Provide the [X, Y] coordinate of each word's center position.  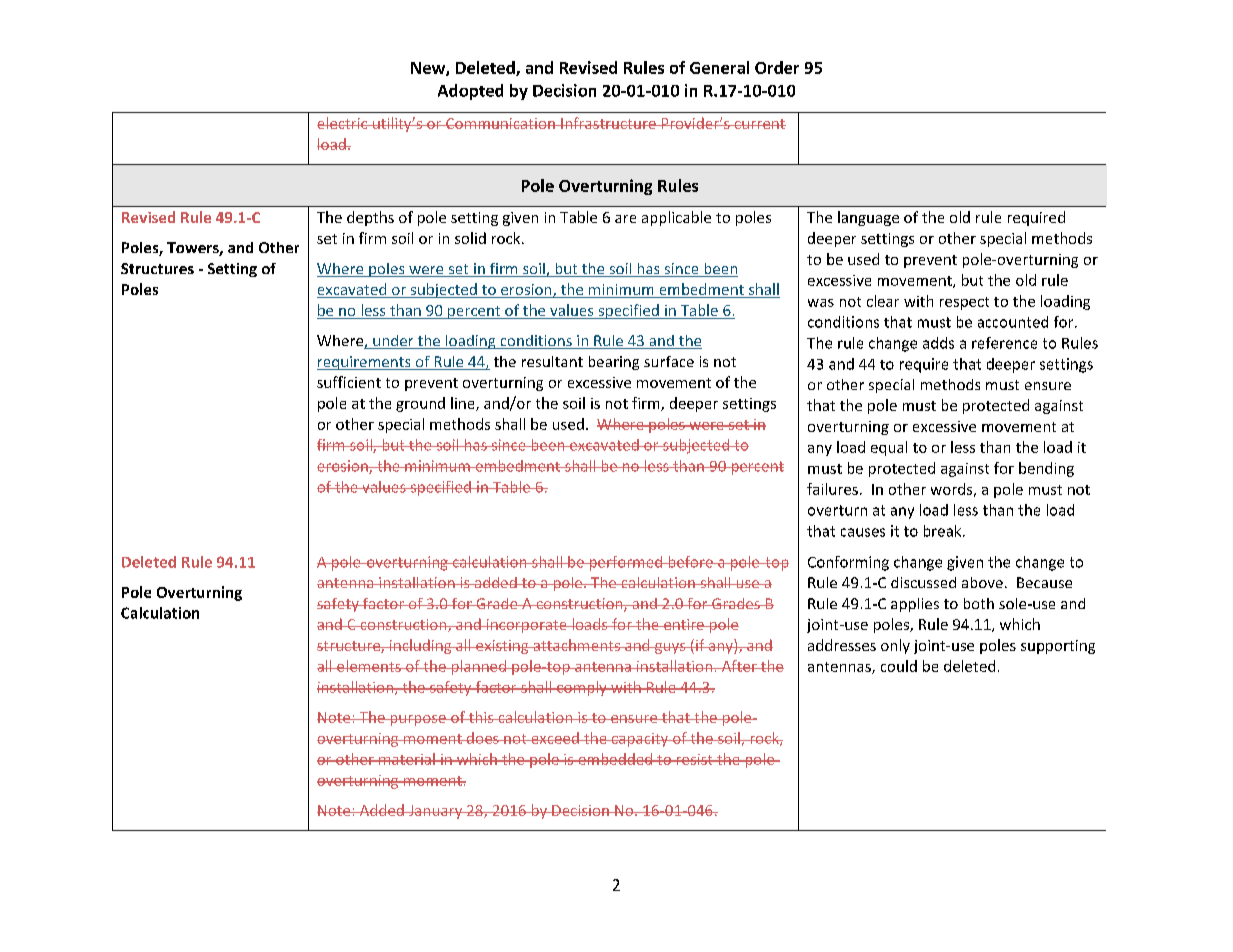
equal [889, 448]
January [436, 812]
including [420, 646]
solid [470, 238]
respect [964, 303]
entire [683, 624]
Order [777, 67]
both [979, 603]
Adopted [470, 92]
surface [669, 361]
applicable [676, 218]
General [719, 67]
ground [420, 404]
